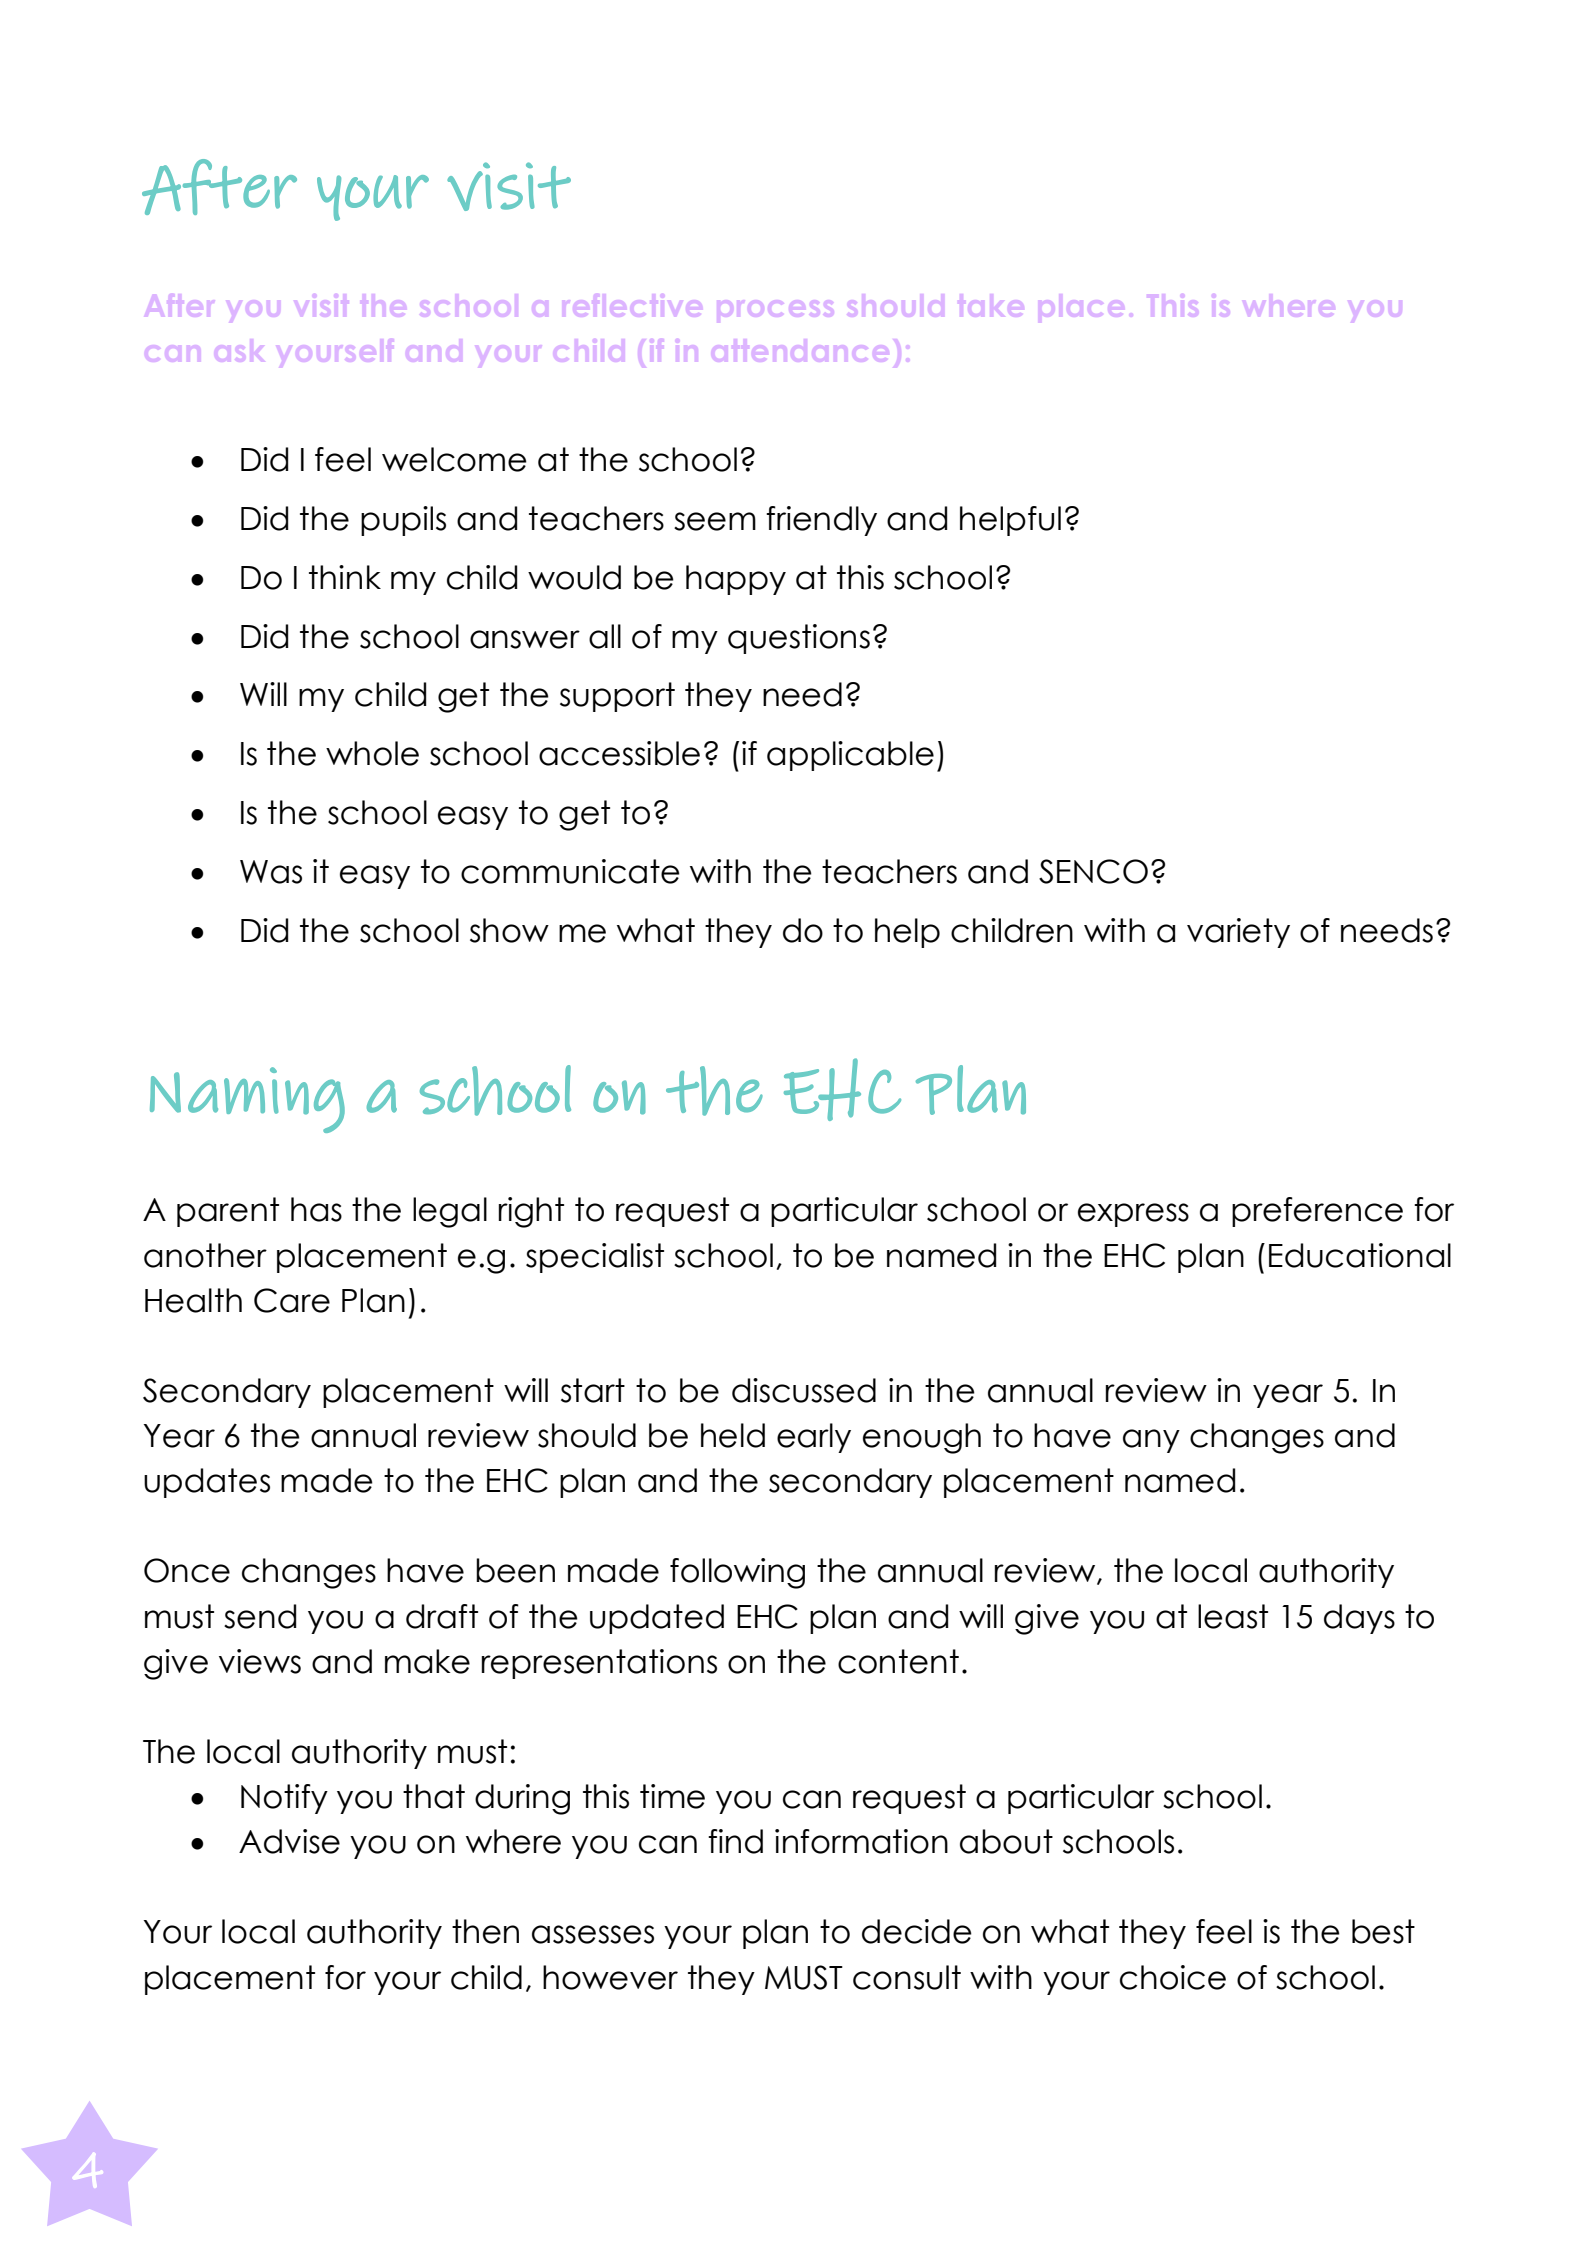  What do you see at coordinates (821, 521) in the image?
I see `friendly` at bounding box center [821, 521].
